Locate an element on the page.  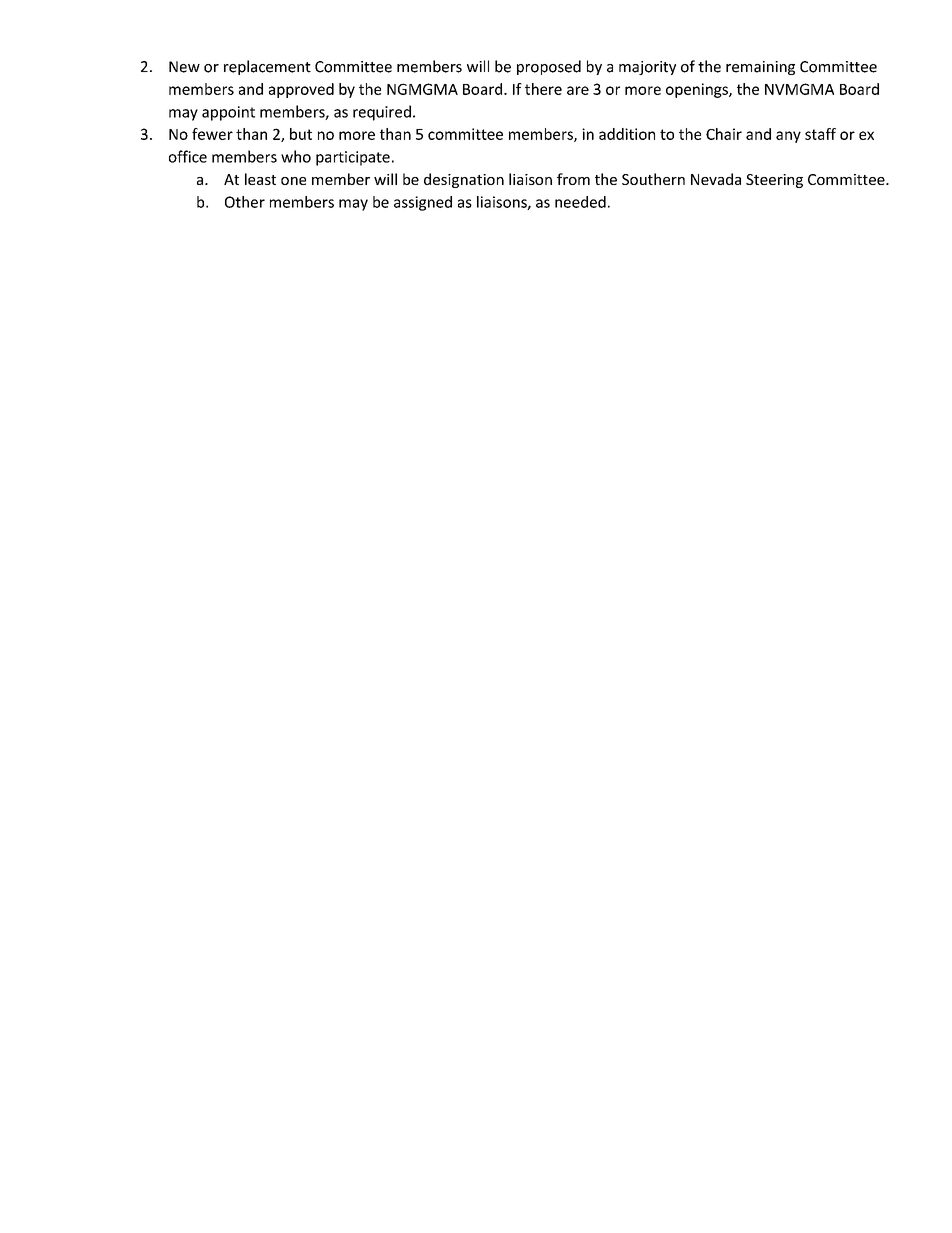
required is located at coordinates (382, 113).
